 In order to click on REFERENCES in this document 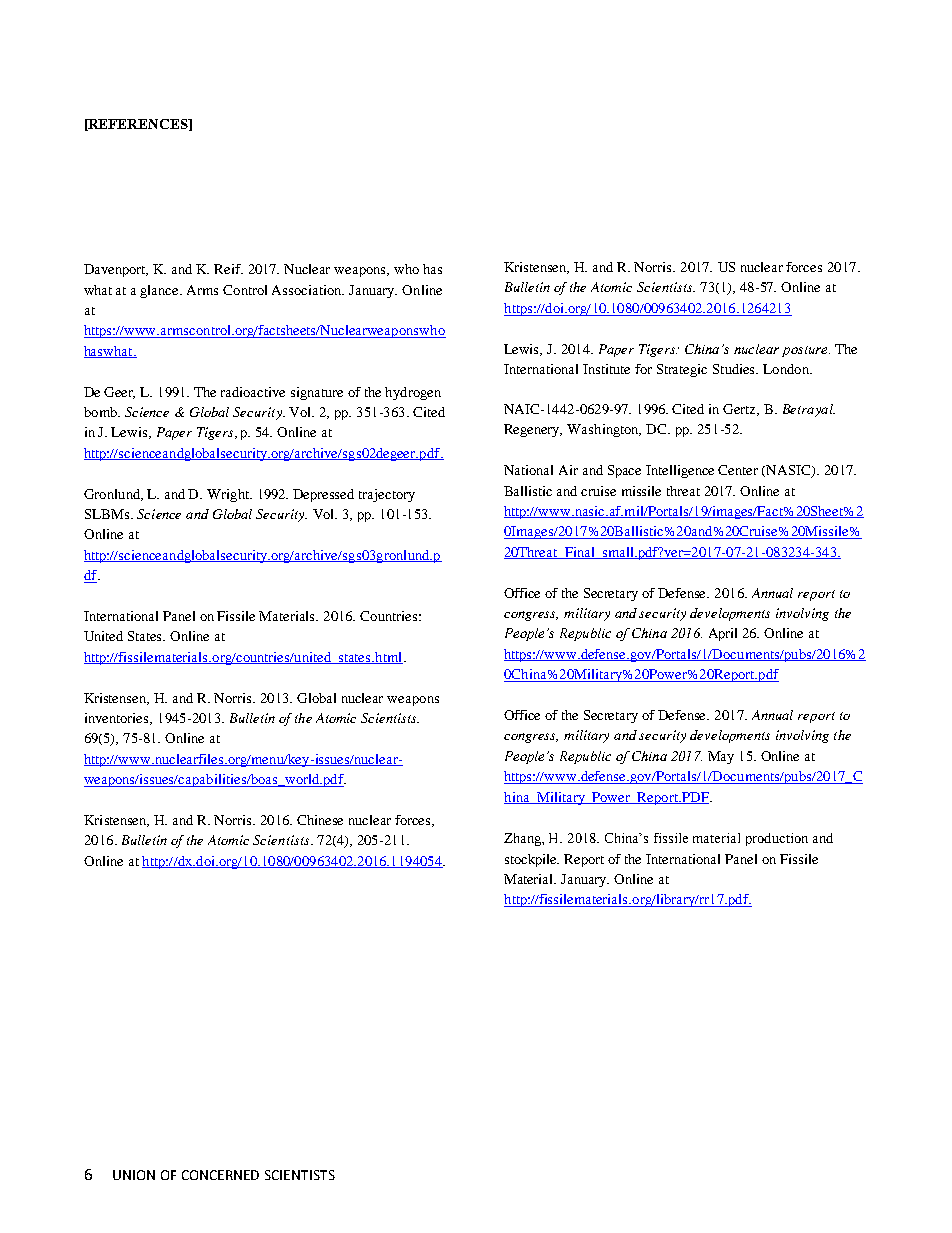, I will do `click(138, 125)`.
